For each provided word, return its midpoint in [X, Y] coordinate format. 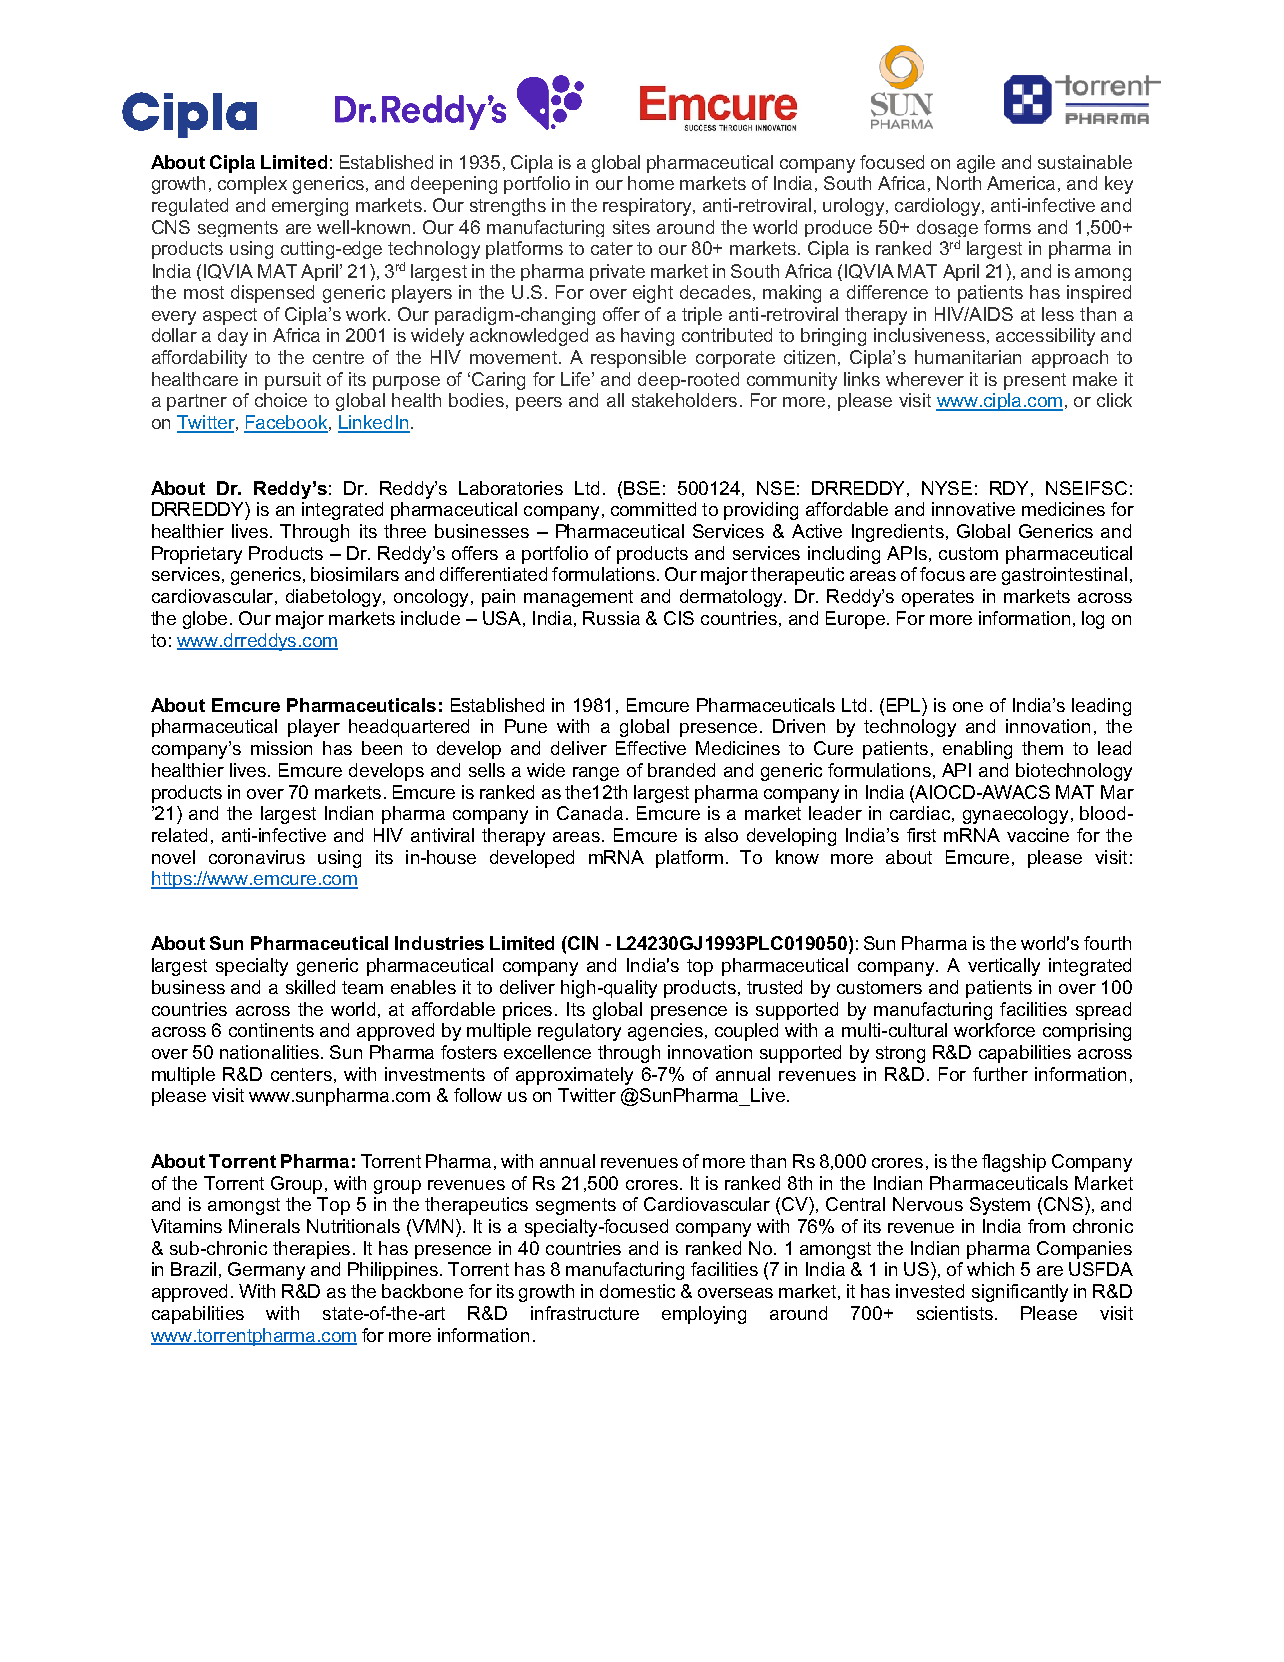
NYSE [947, 488]
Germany [266, 1271]
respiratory [648, 207]
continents [271, 1030]
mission [281, 748]
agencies [665, 1032]
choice [281, 400]
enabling [977, 750]
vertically [1004, 967]
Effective [651, 748]
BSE [642, 488]
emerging [310, 207]
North [959, 183]
